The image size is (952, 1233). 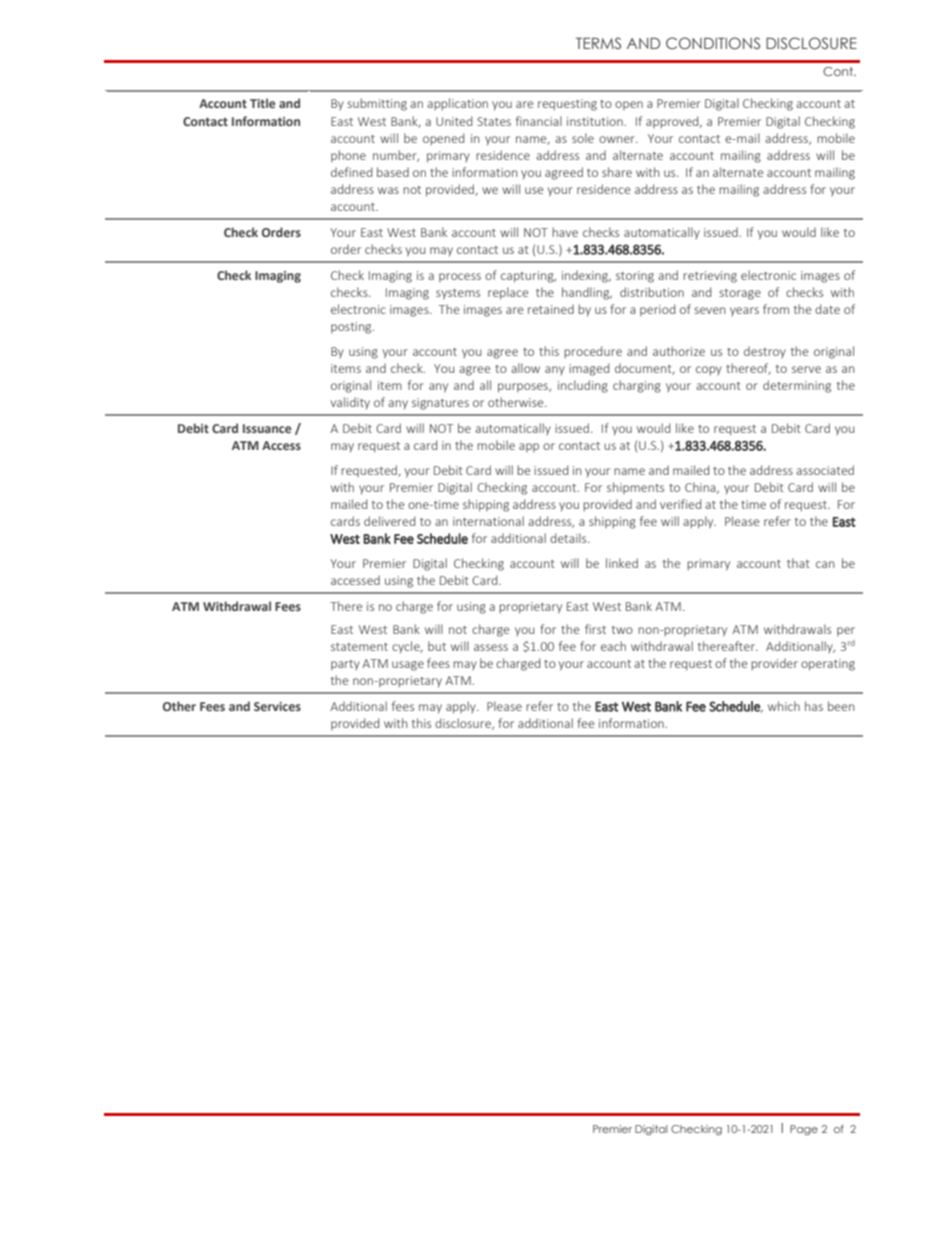 I want to click on destroy, so click(x=765, y=352).
